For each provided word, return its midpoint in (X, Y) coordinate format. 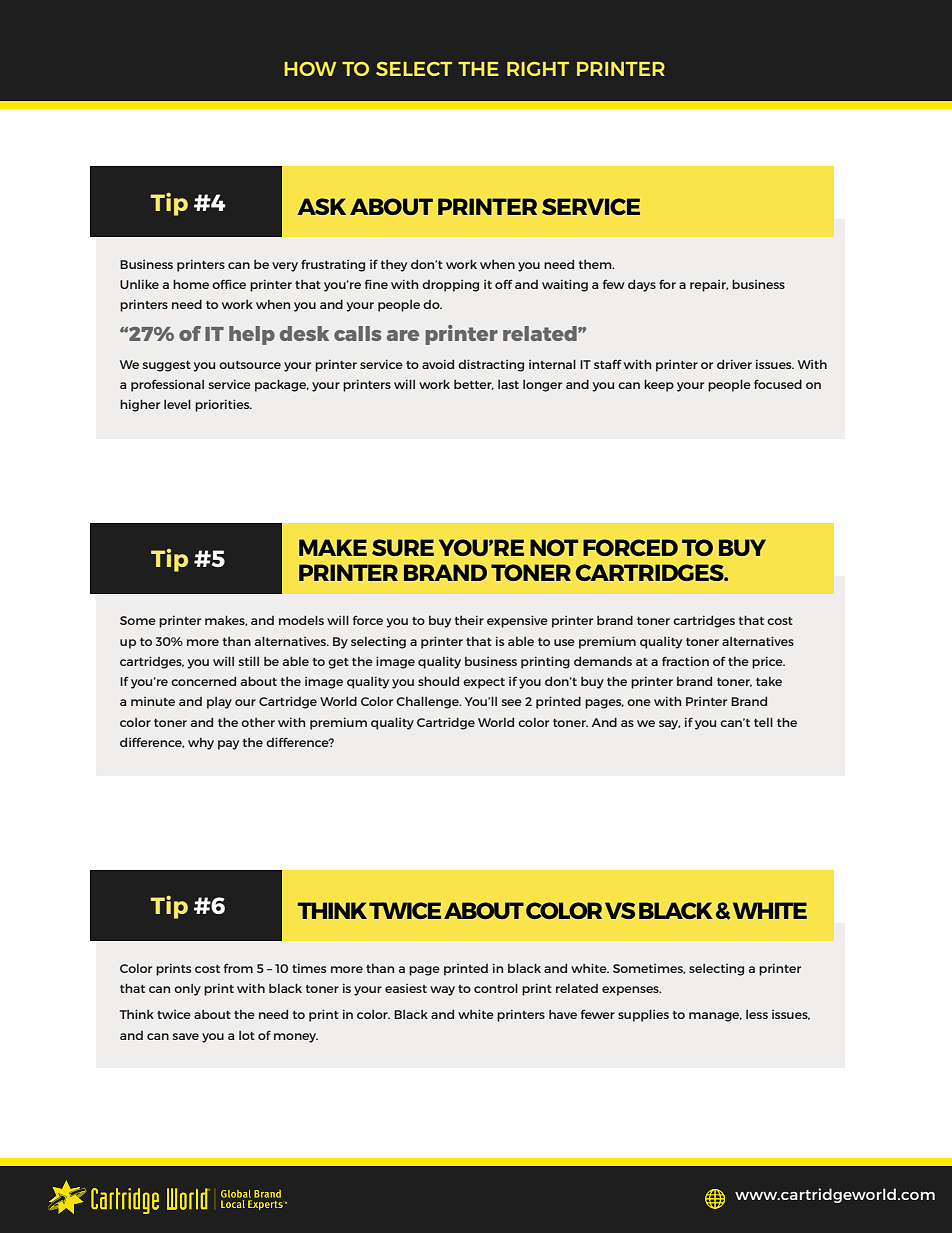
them (596, 264)
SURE (403, 547)
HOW (310, 69)
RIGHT (538, 69)
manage (715, 1017)
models (301, 620)
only (187, 990)
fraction (685, 661)
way (442, 991)
